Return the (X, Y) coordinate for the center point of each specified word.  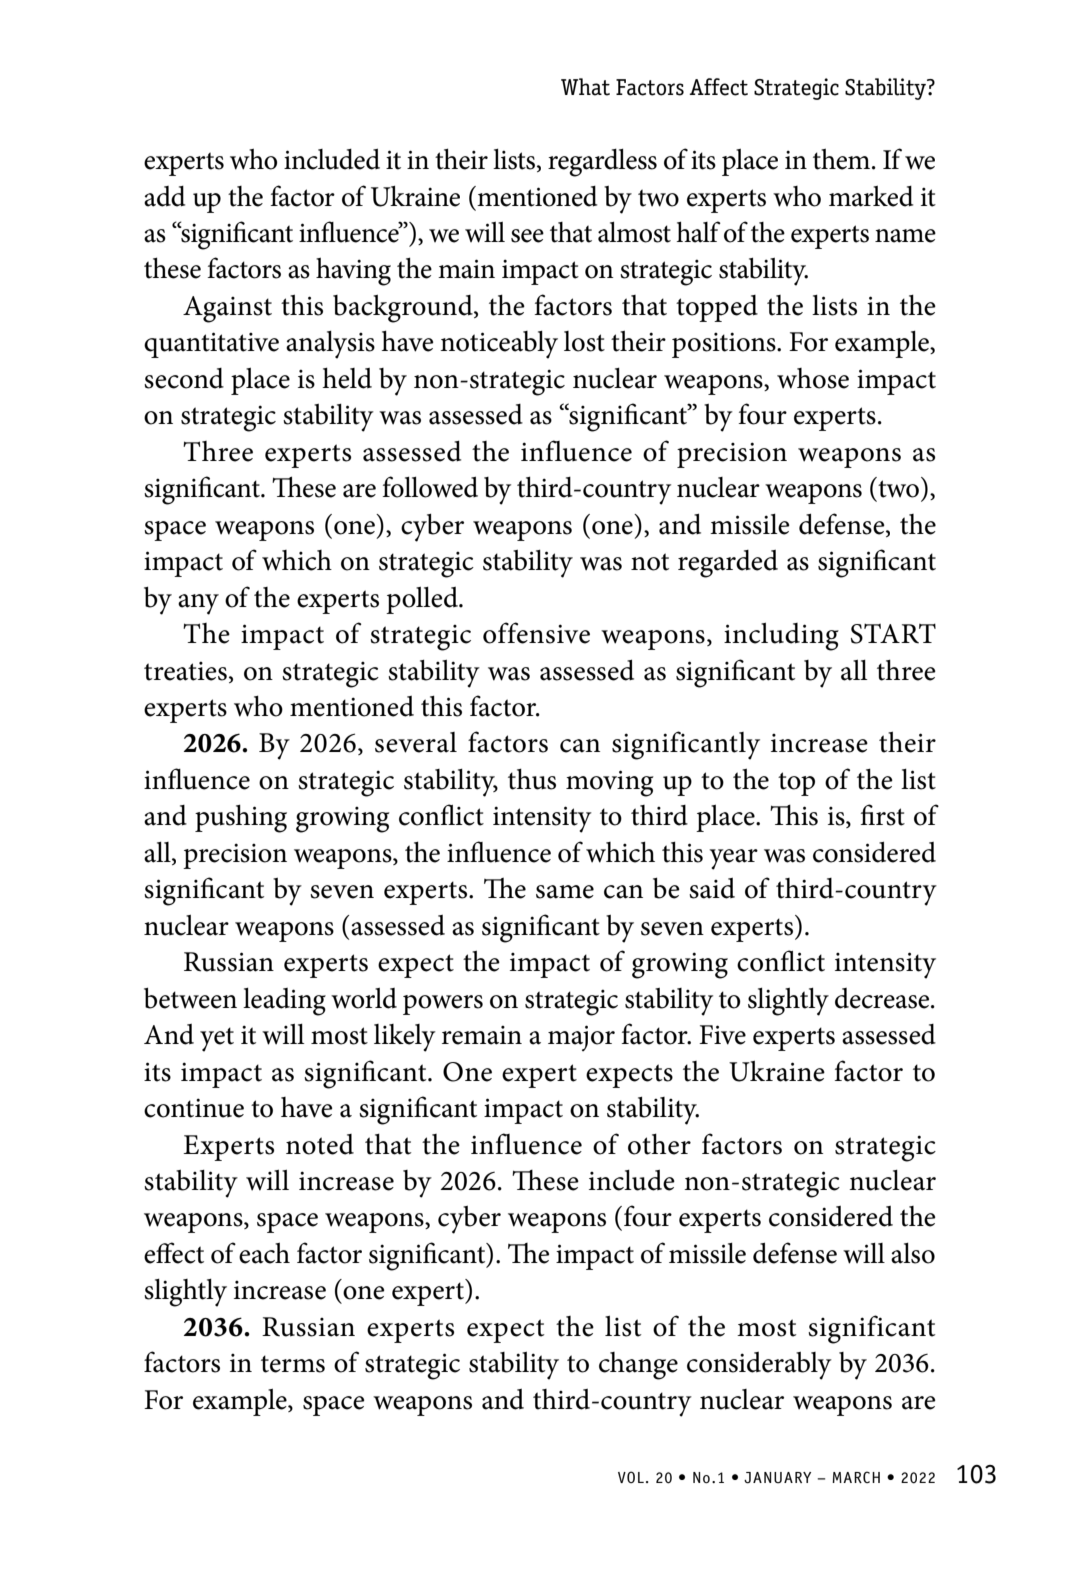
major (581, 1038)
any (198, 604)
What (585, 87)
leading (284, 1002)
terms (293, 1364)
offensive (536, 633)
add (164, 196)
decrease (883, 998)
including (781, 637)
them (843, 159)
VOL (631, 1477)
